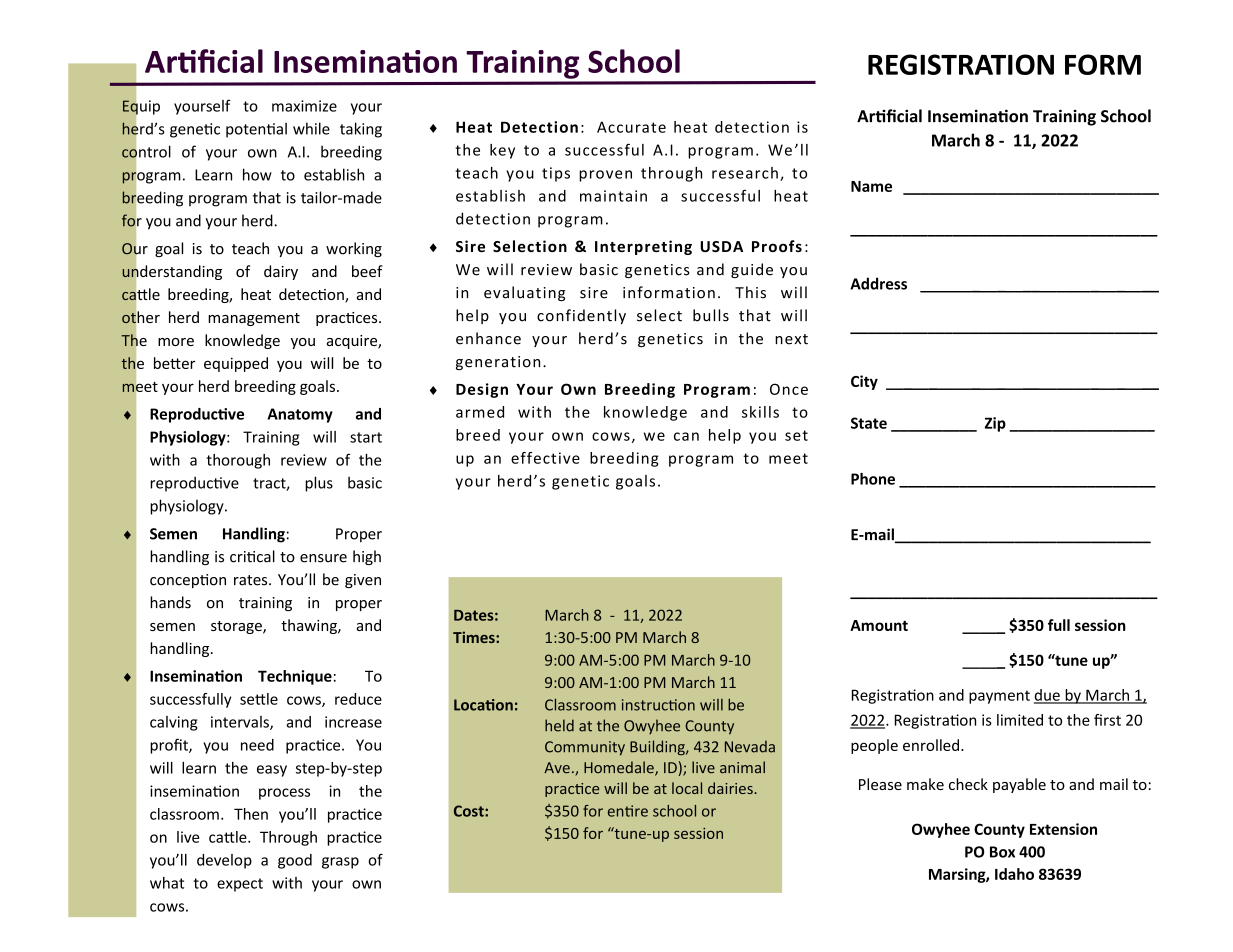 The image size is (1233, 952). I want to click on effective, so click(545, 458).
